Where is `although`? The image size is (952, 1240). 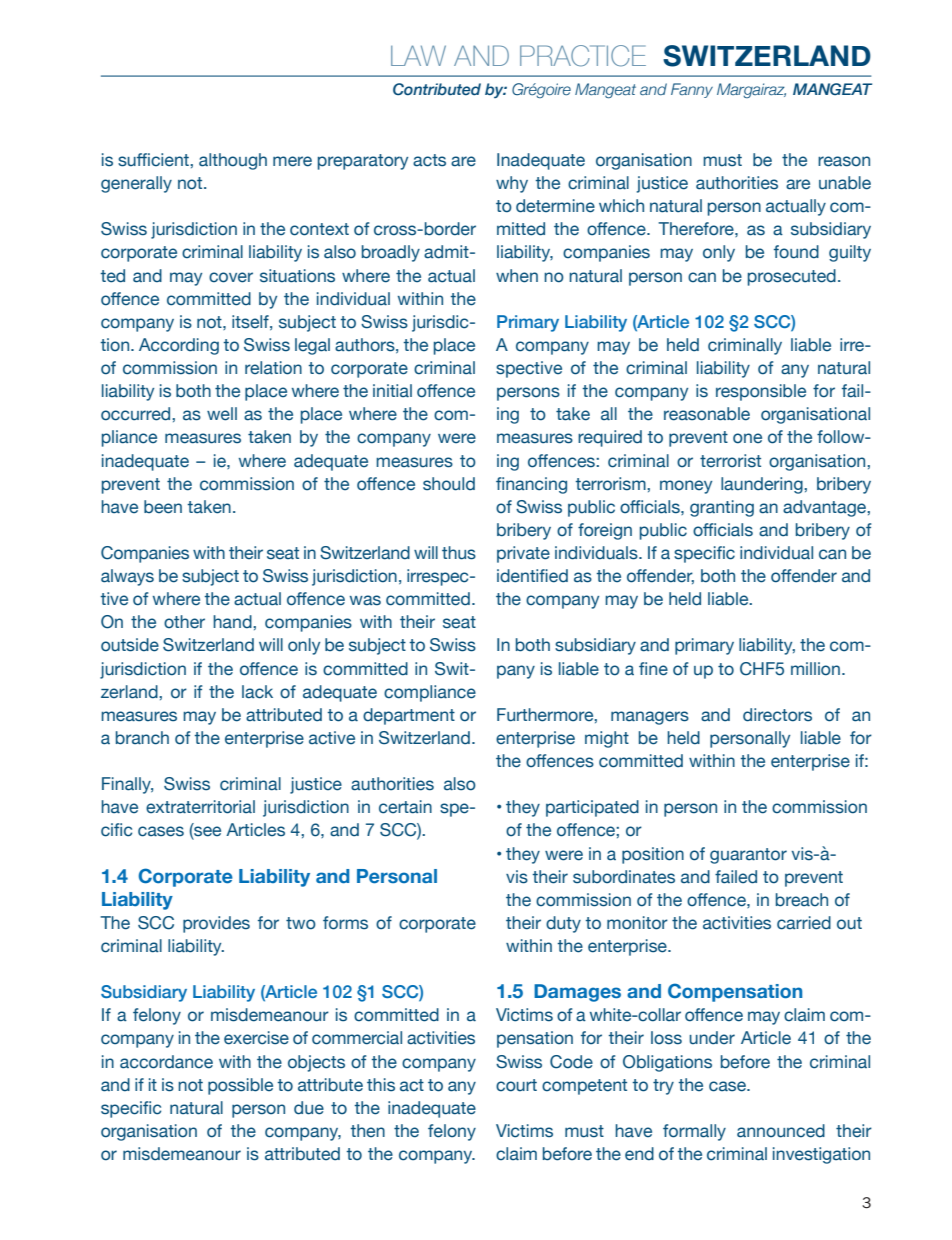
although is located at coordinates (233, 161).
